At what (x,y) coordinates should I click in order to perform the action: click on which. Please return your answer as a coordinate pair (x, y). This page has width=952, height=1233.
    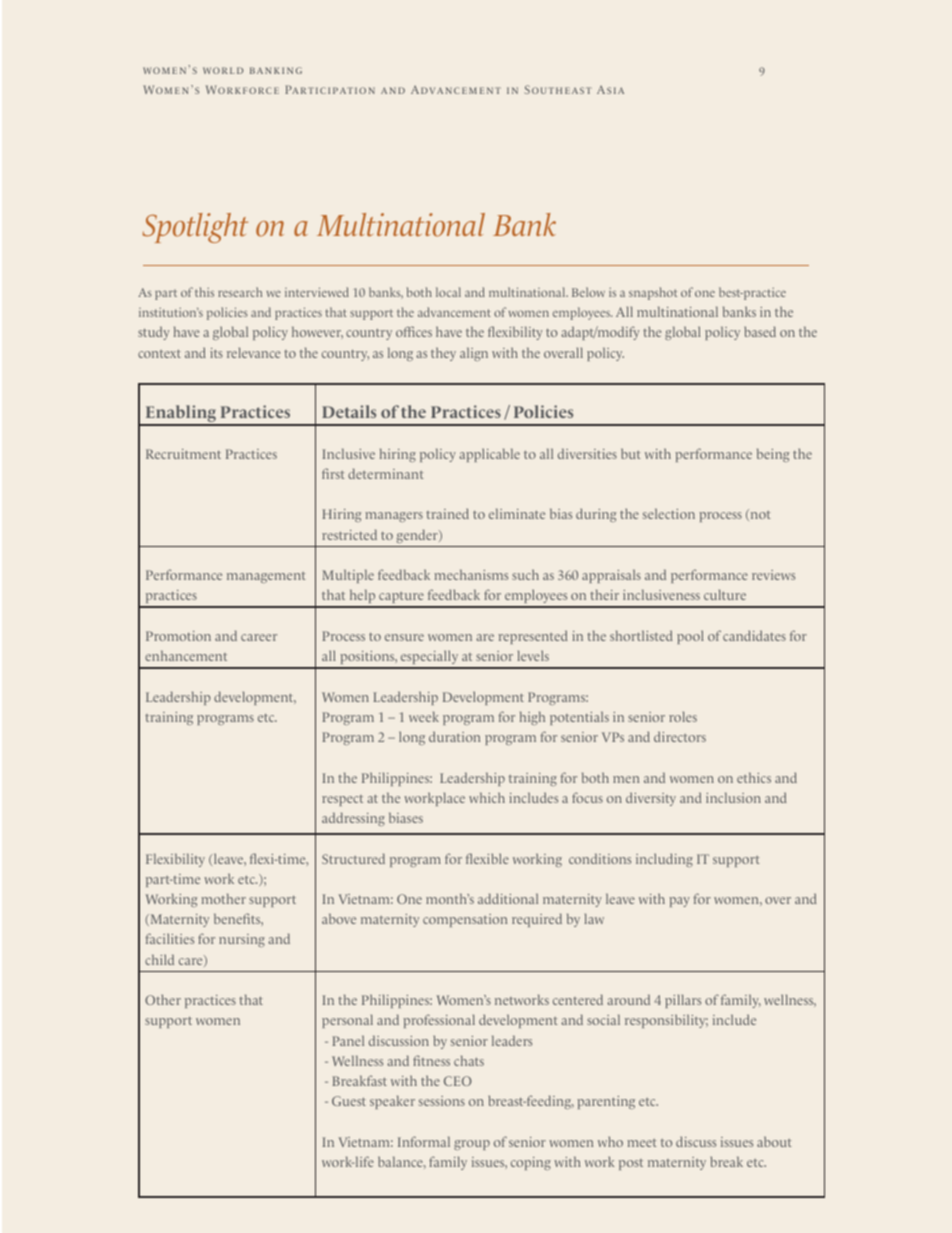
    Looking at the image, I should click on (487, 797).
